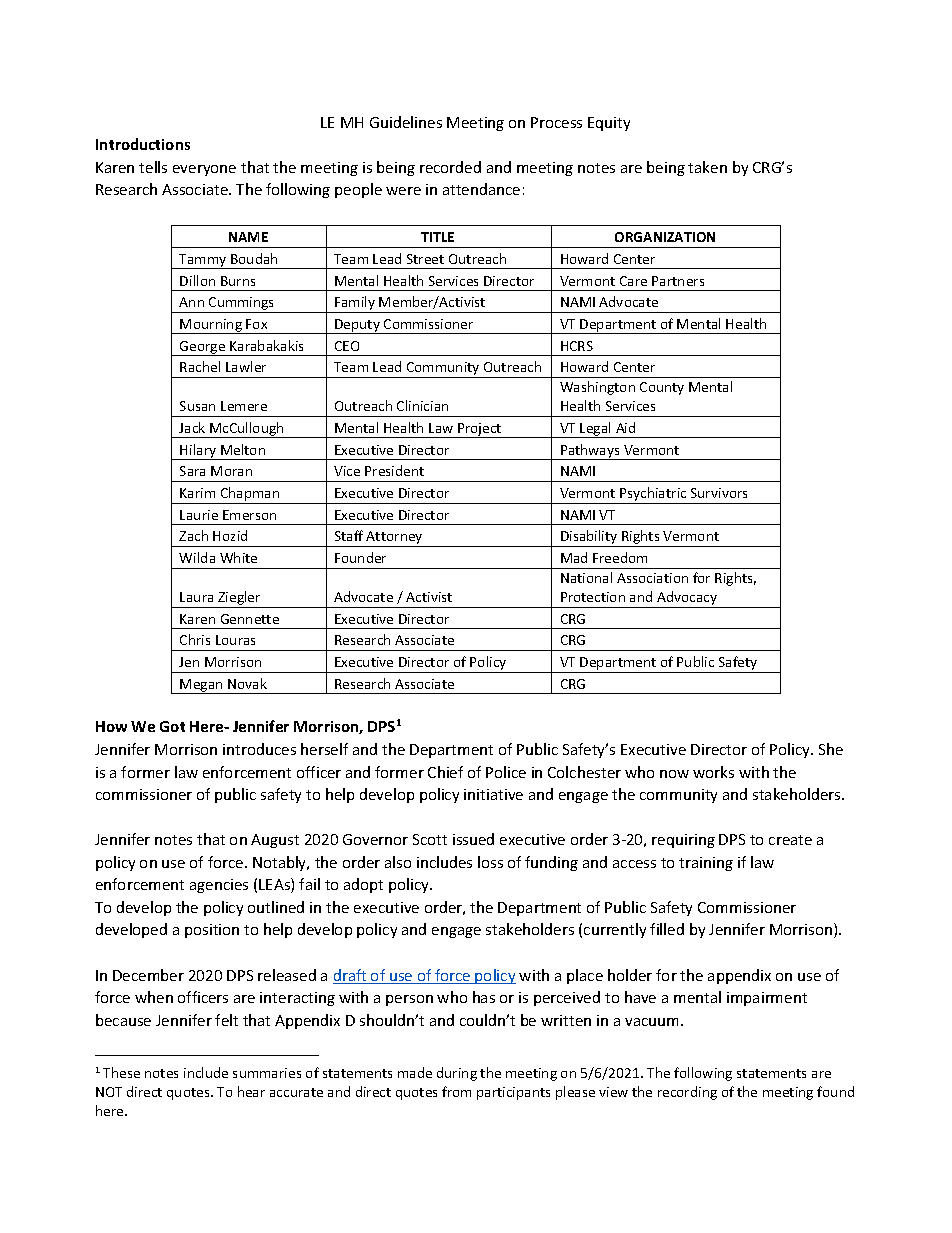 The height and width of the screenshot is (1233, 952). Describe the element at coordinates (719, 493) in the screenshot. I see `Survivors` at that location.
